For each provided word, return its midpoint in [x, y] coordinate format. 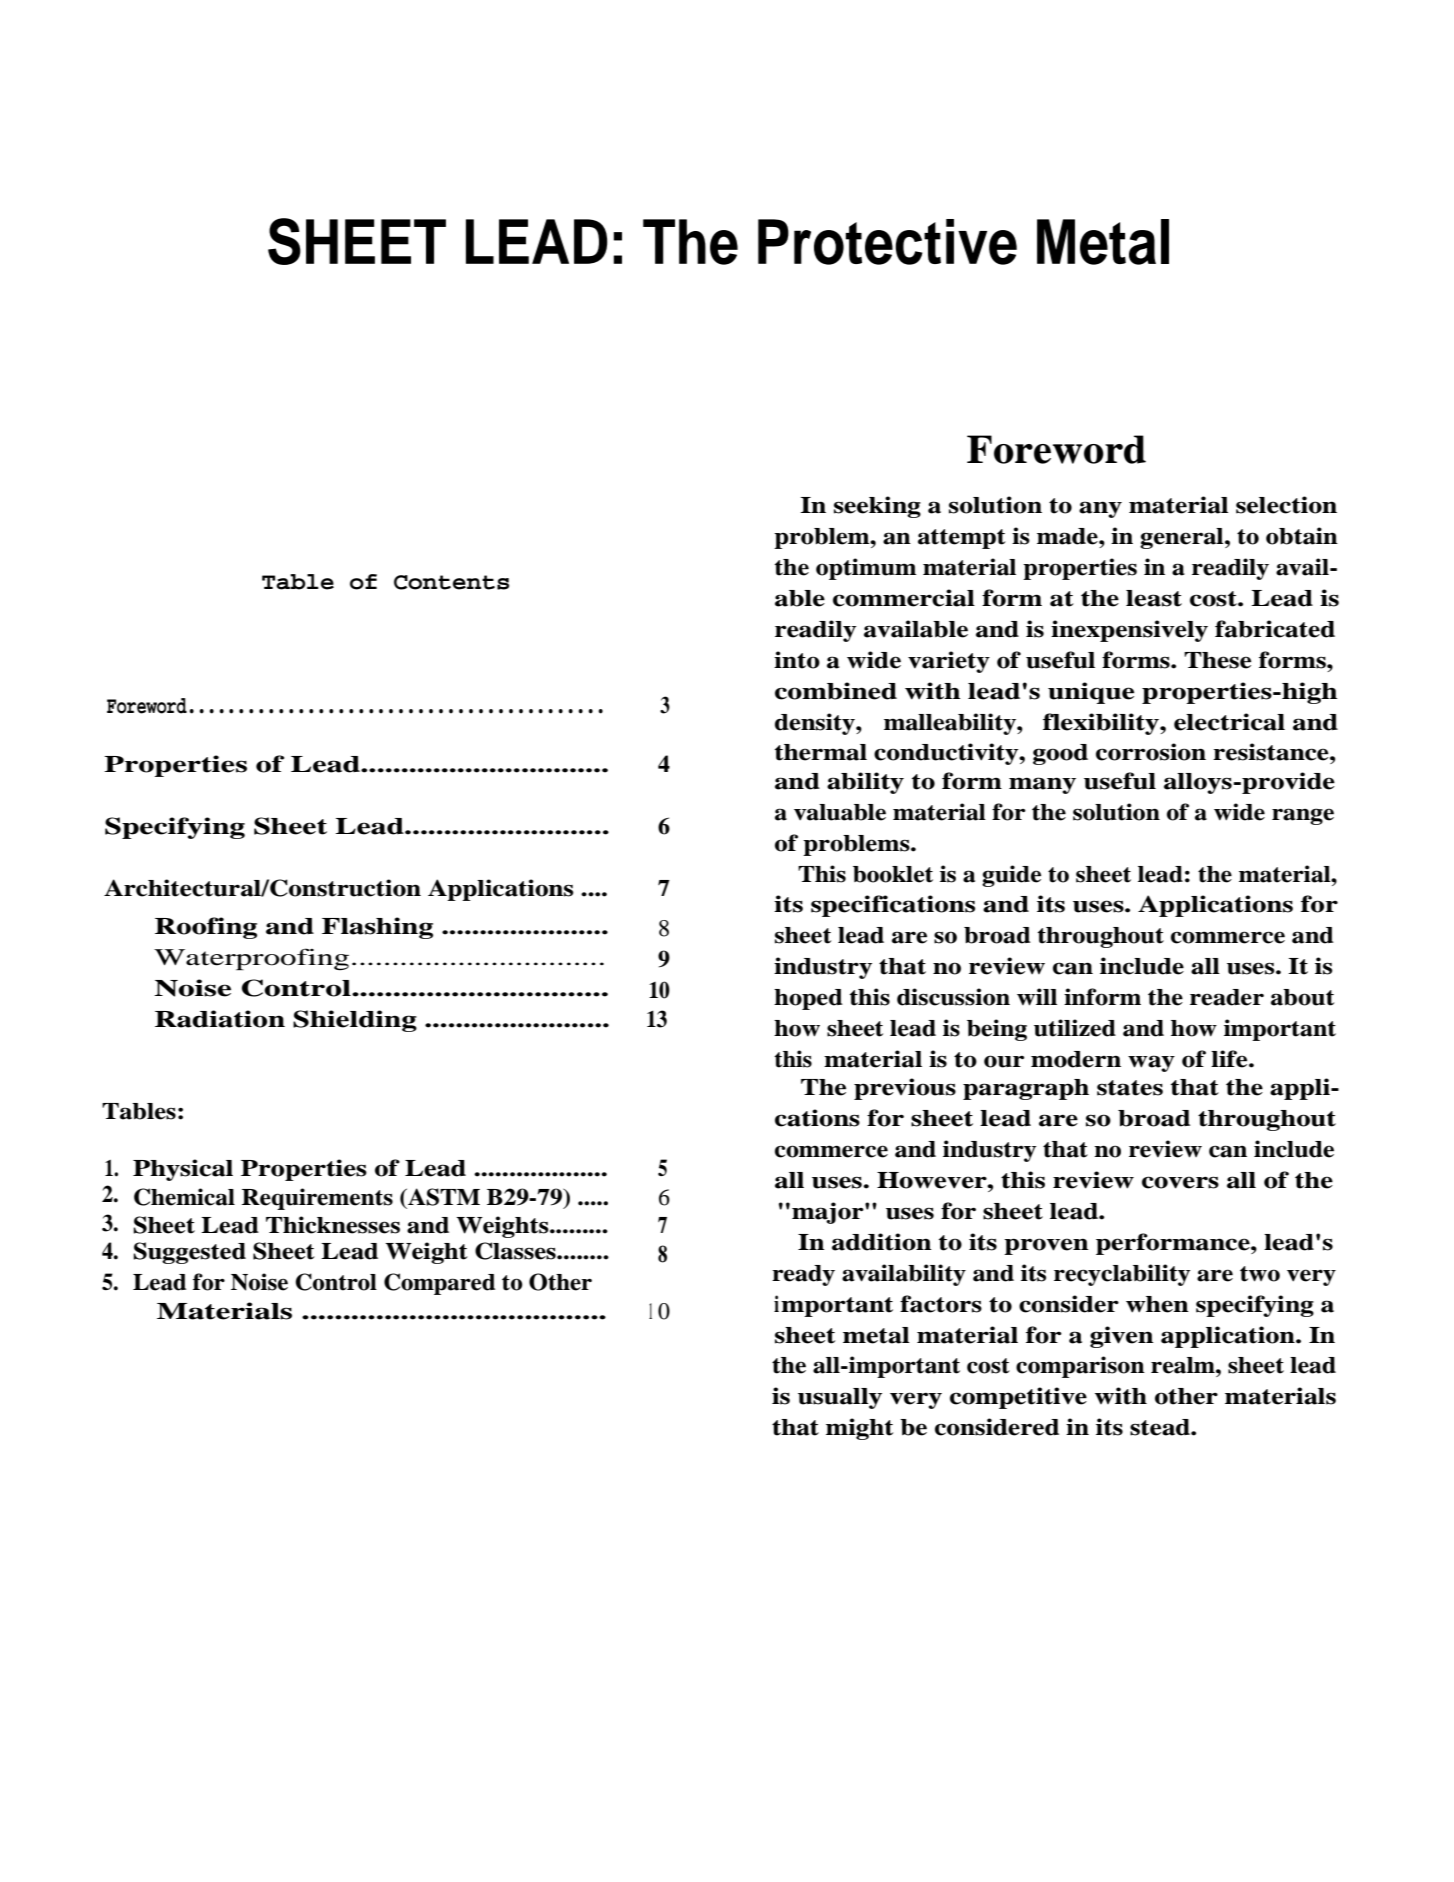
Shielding [355, 1021]
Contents [451, 582]
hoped [808, 999]
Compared [439, 1284]
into [797, 660]
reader [1227, 997]
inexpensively [1129, 631]
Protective [887, 242]
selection [1286, 505]
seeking [877, 507]
